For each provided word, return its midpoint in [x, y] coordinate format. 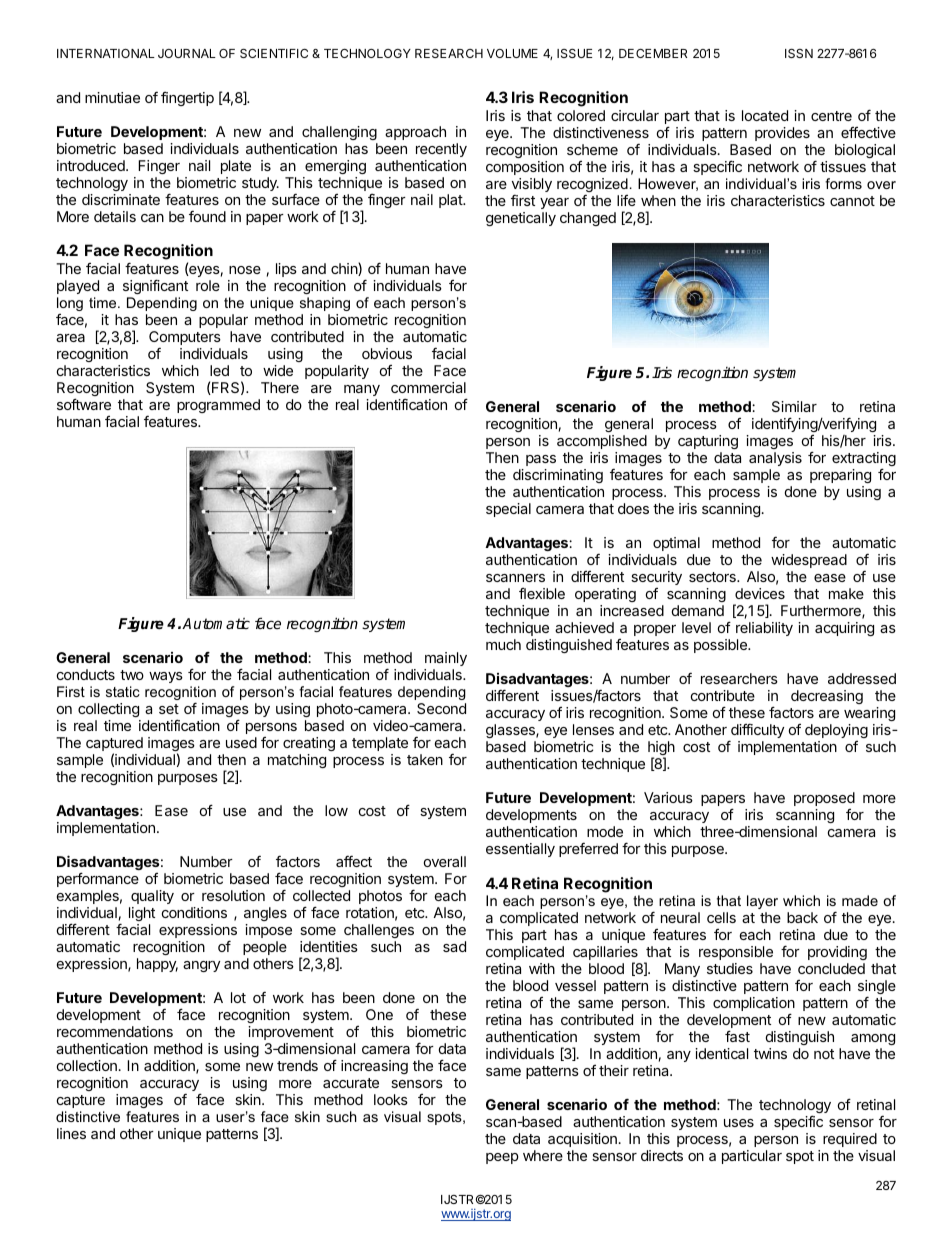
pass [541, 460]
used [241, 742]
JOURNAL [187, 53]
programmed [218, 406]
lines [71, 1133]
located [765, 115]
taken [425, 759]
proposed [824, 799]
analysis [775, 459]
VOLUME [512, 53]
